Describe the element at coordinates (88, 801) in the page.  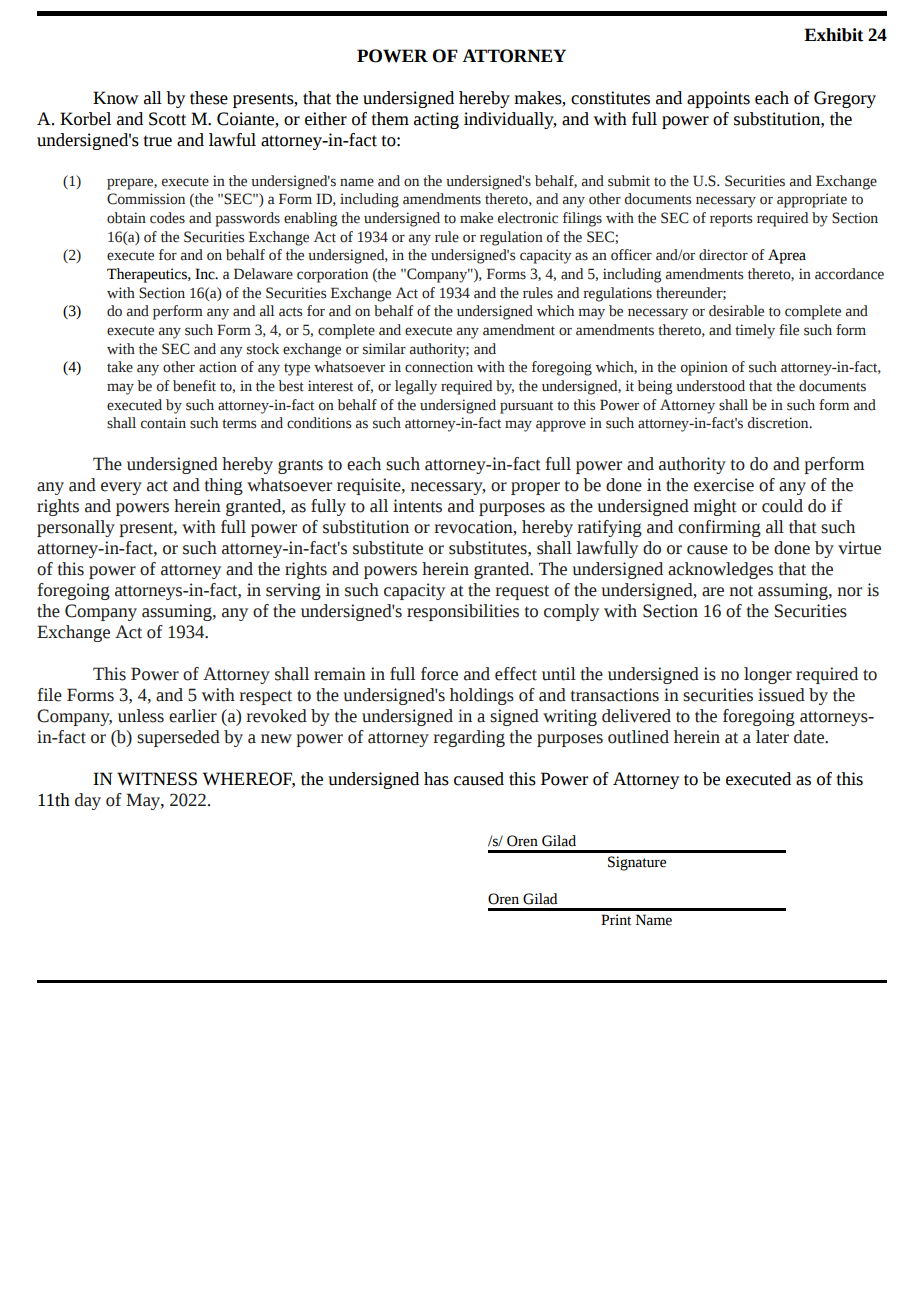
I see `day` at that location.
